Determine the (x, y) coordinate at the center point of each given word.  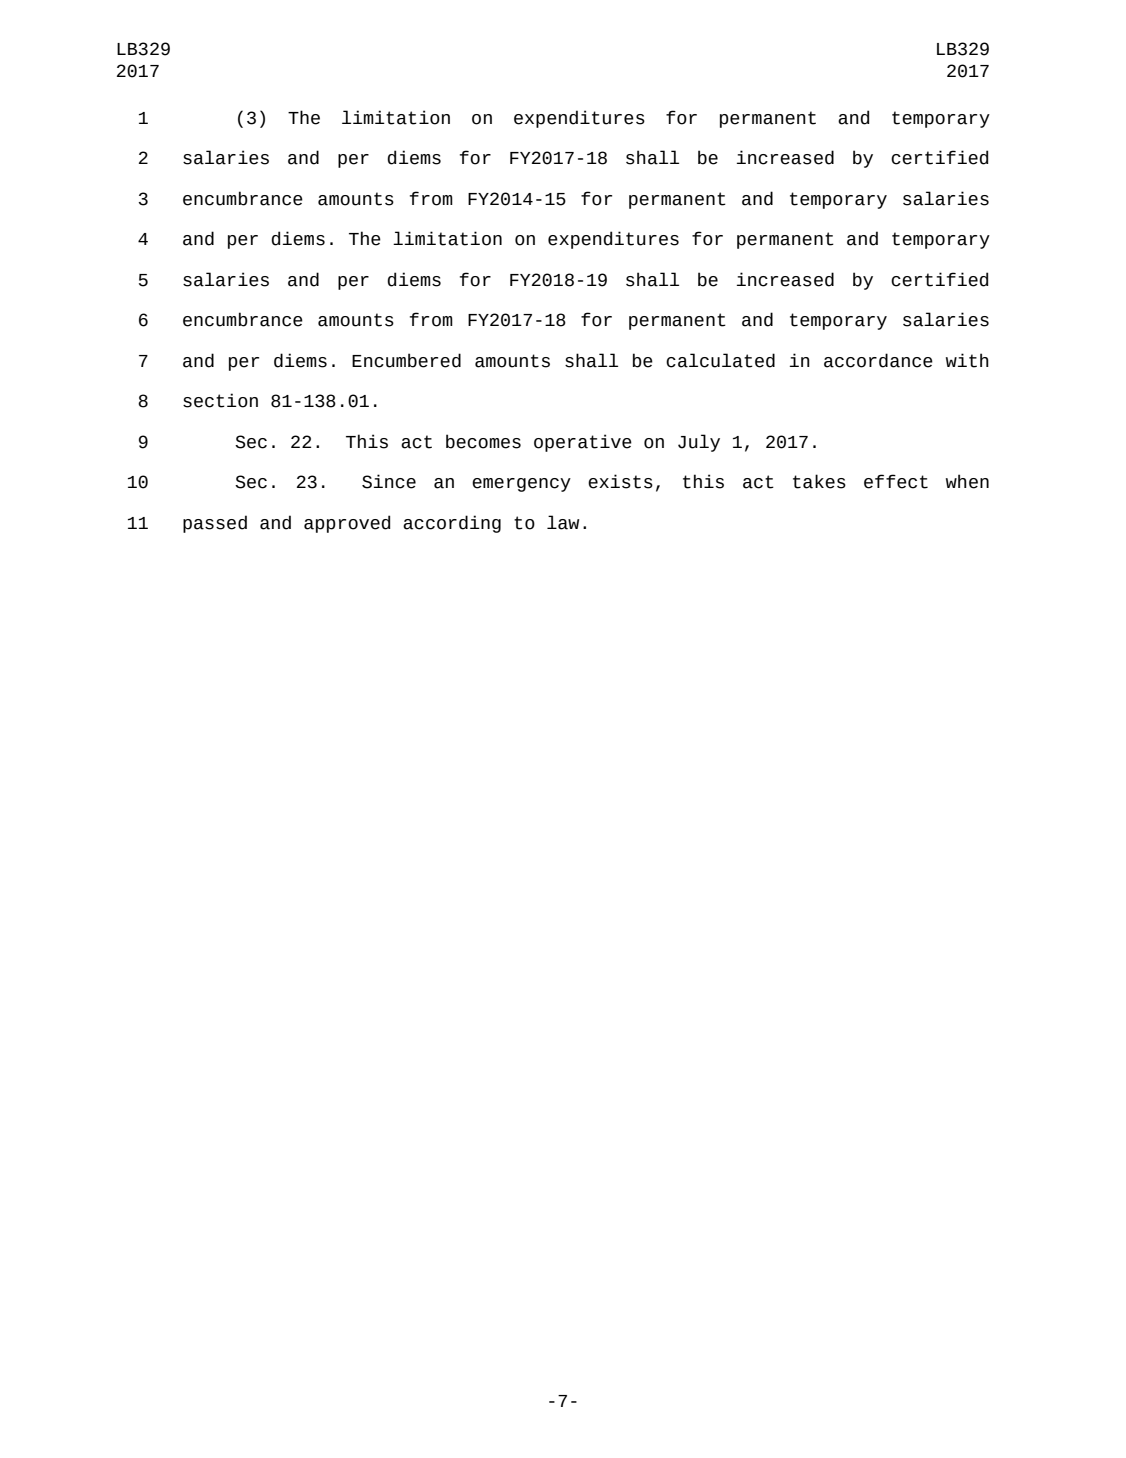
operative (583, 443)
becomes (483, 441)
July (699, 443)
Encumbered (406, 360)
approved (347, 524)
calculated (720, 360)
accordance (878, 360)
